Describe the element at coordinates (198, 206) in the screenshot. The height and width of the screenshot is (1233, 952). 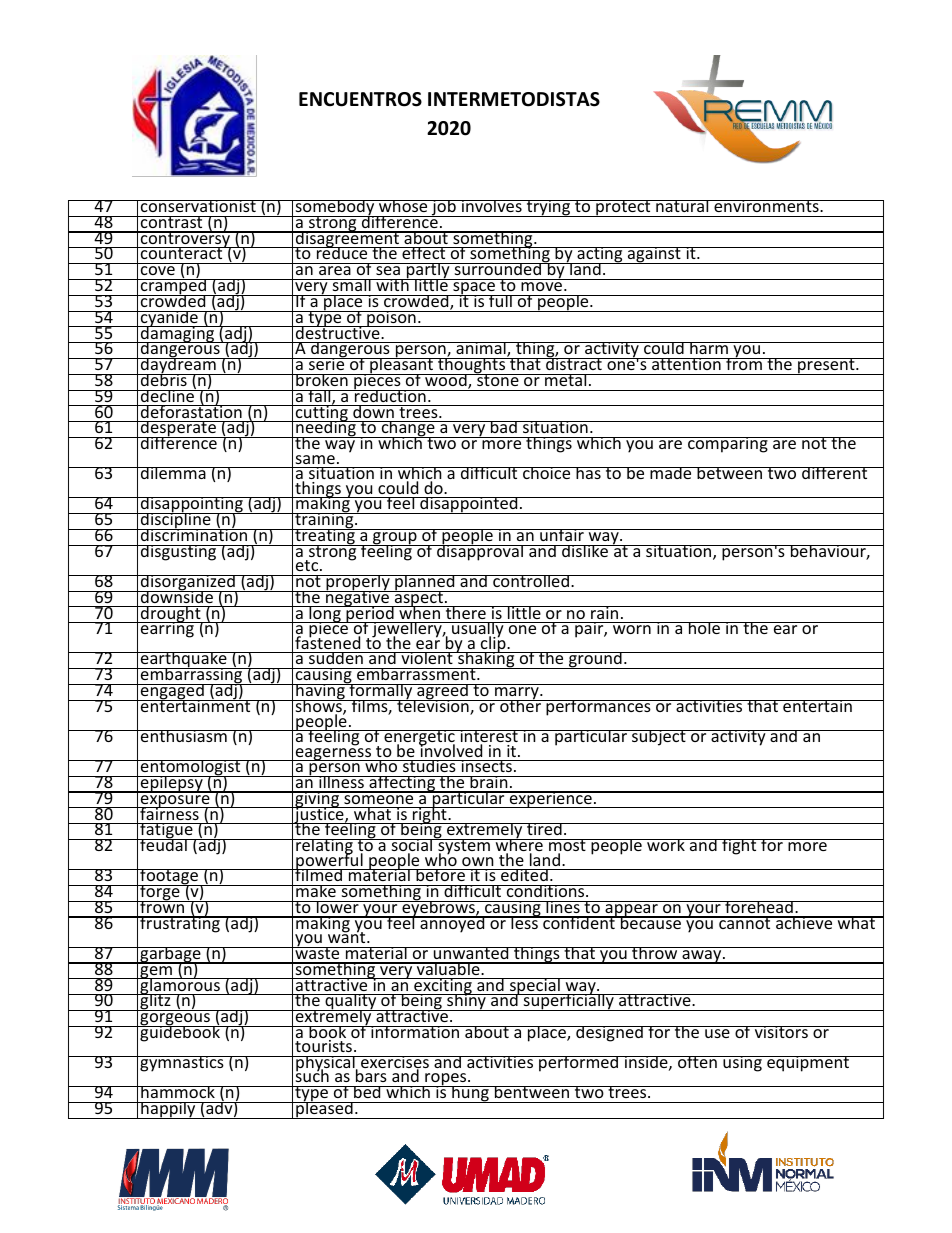
I see `conservationist` at that location.
